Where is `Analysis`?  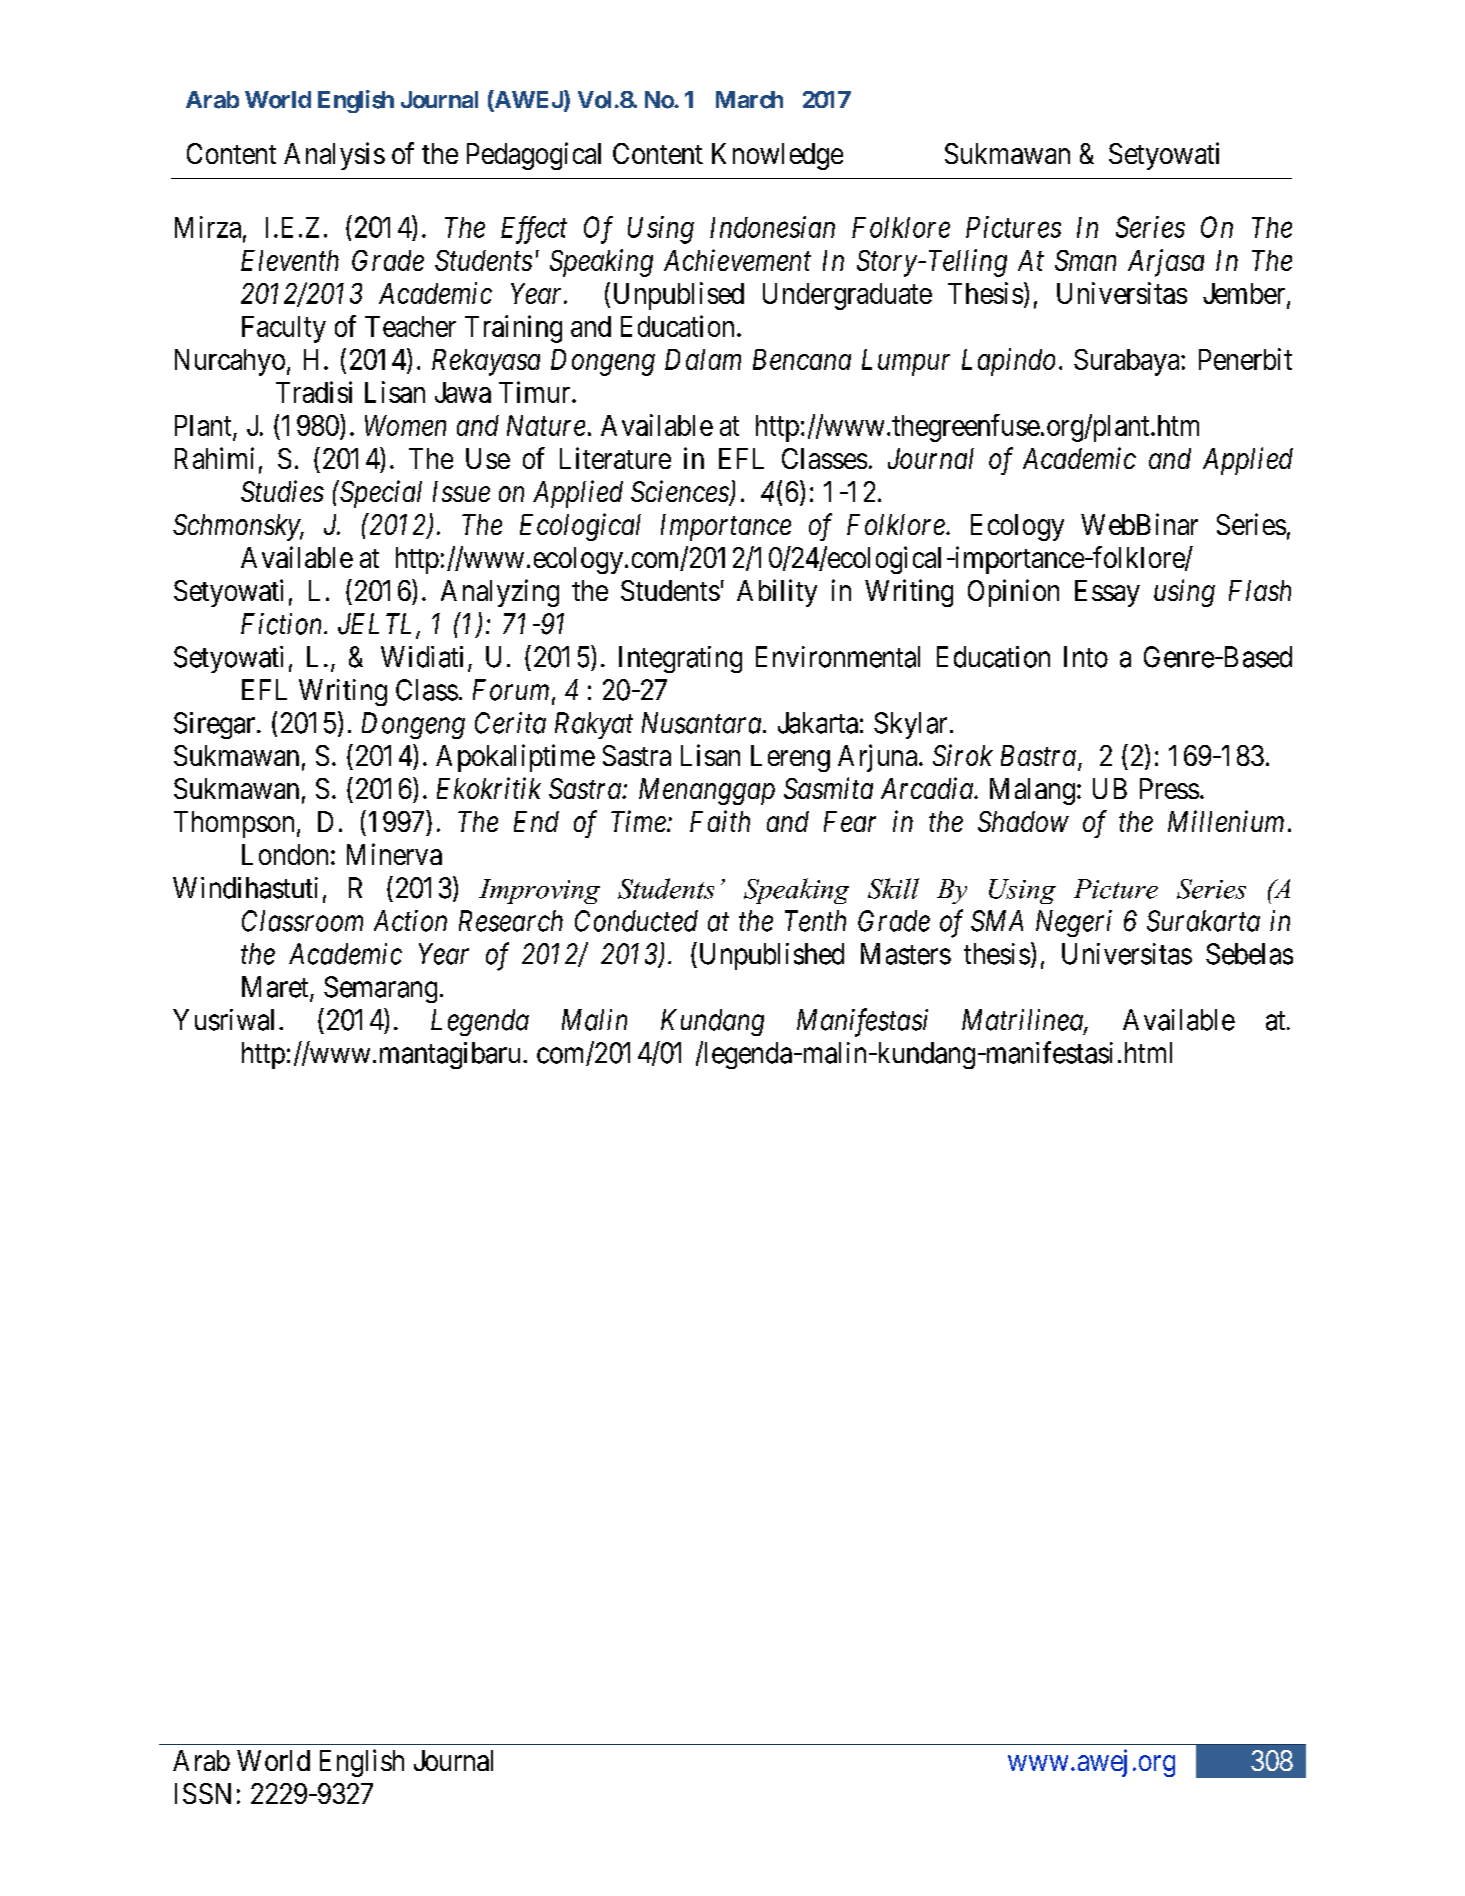
Analysis is located at coordinates (334, 156).
